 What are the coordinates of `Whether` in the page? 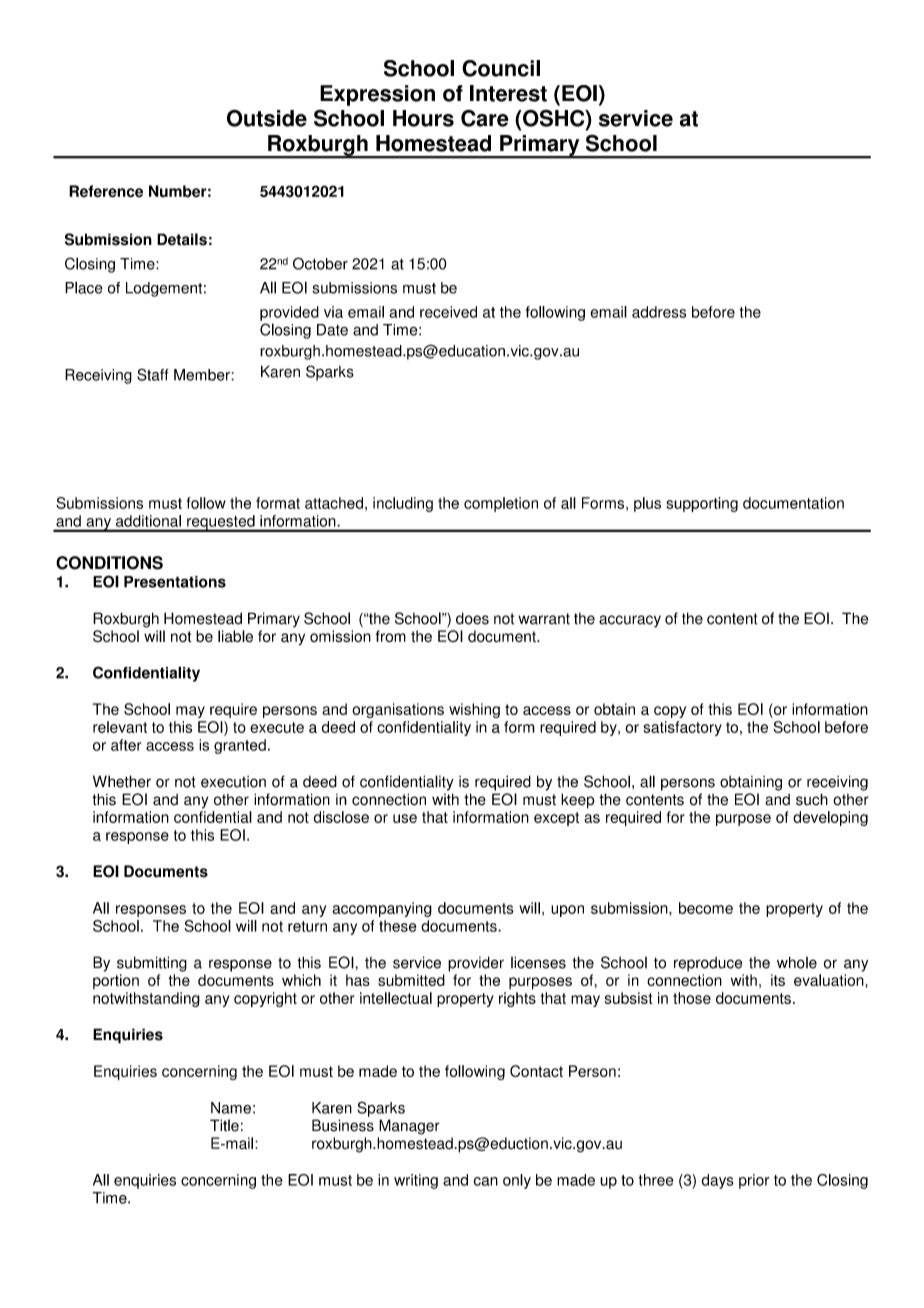 It's located at (122, 781).
